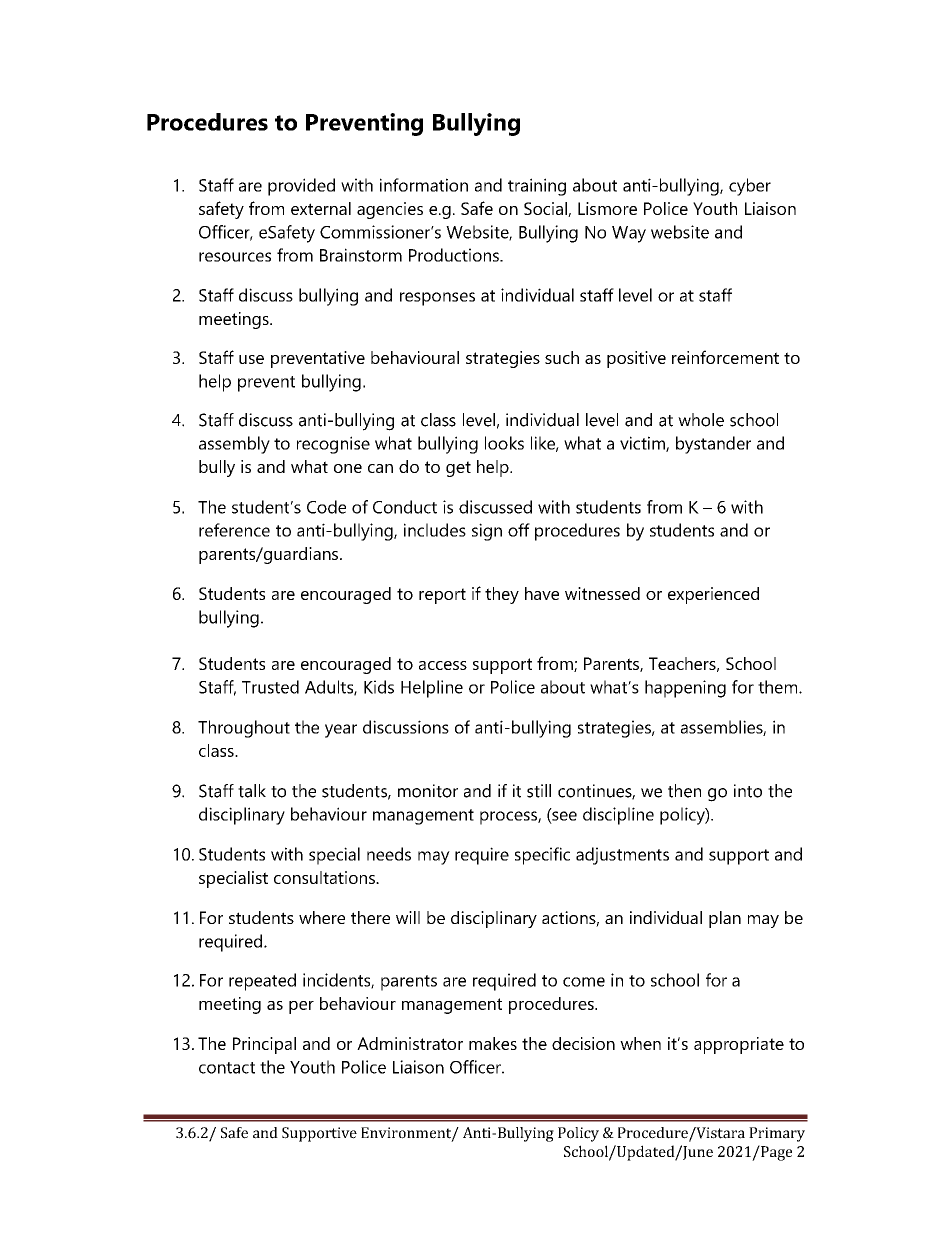  What do you see at coordinates (493, 1043) in the image?
I see `makes` at bounding box center [493, 1043].
